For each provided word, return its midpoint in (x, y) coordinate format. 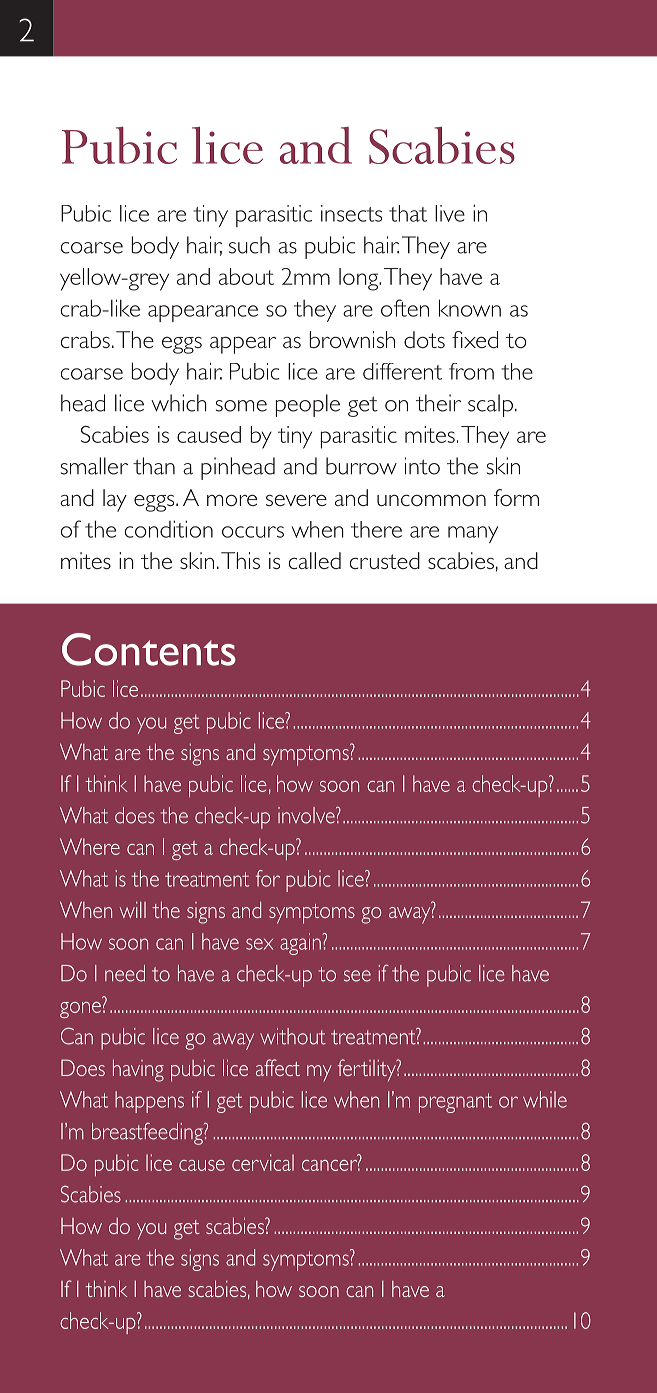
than (154, 466)
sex (259, 944)
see (357, 976)
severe (296, 500)
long (359, 279)
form (516, 497)
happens (149, 1102)
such (249, 245)
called (315, 560)
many (473, 534)
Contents (149, 649)
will (133, 910)
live (450, 213)
